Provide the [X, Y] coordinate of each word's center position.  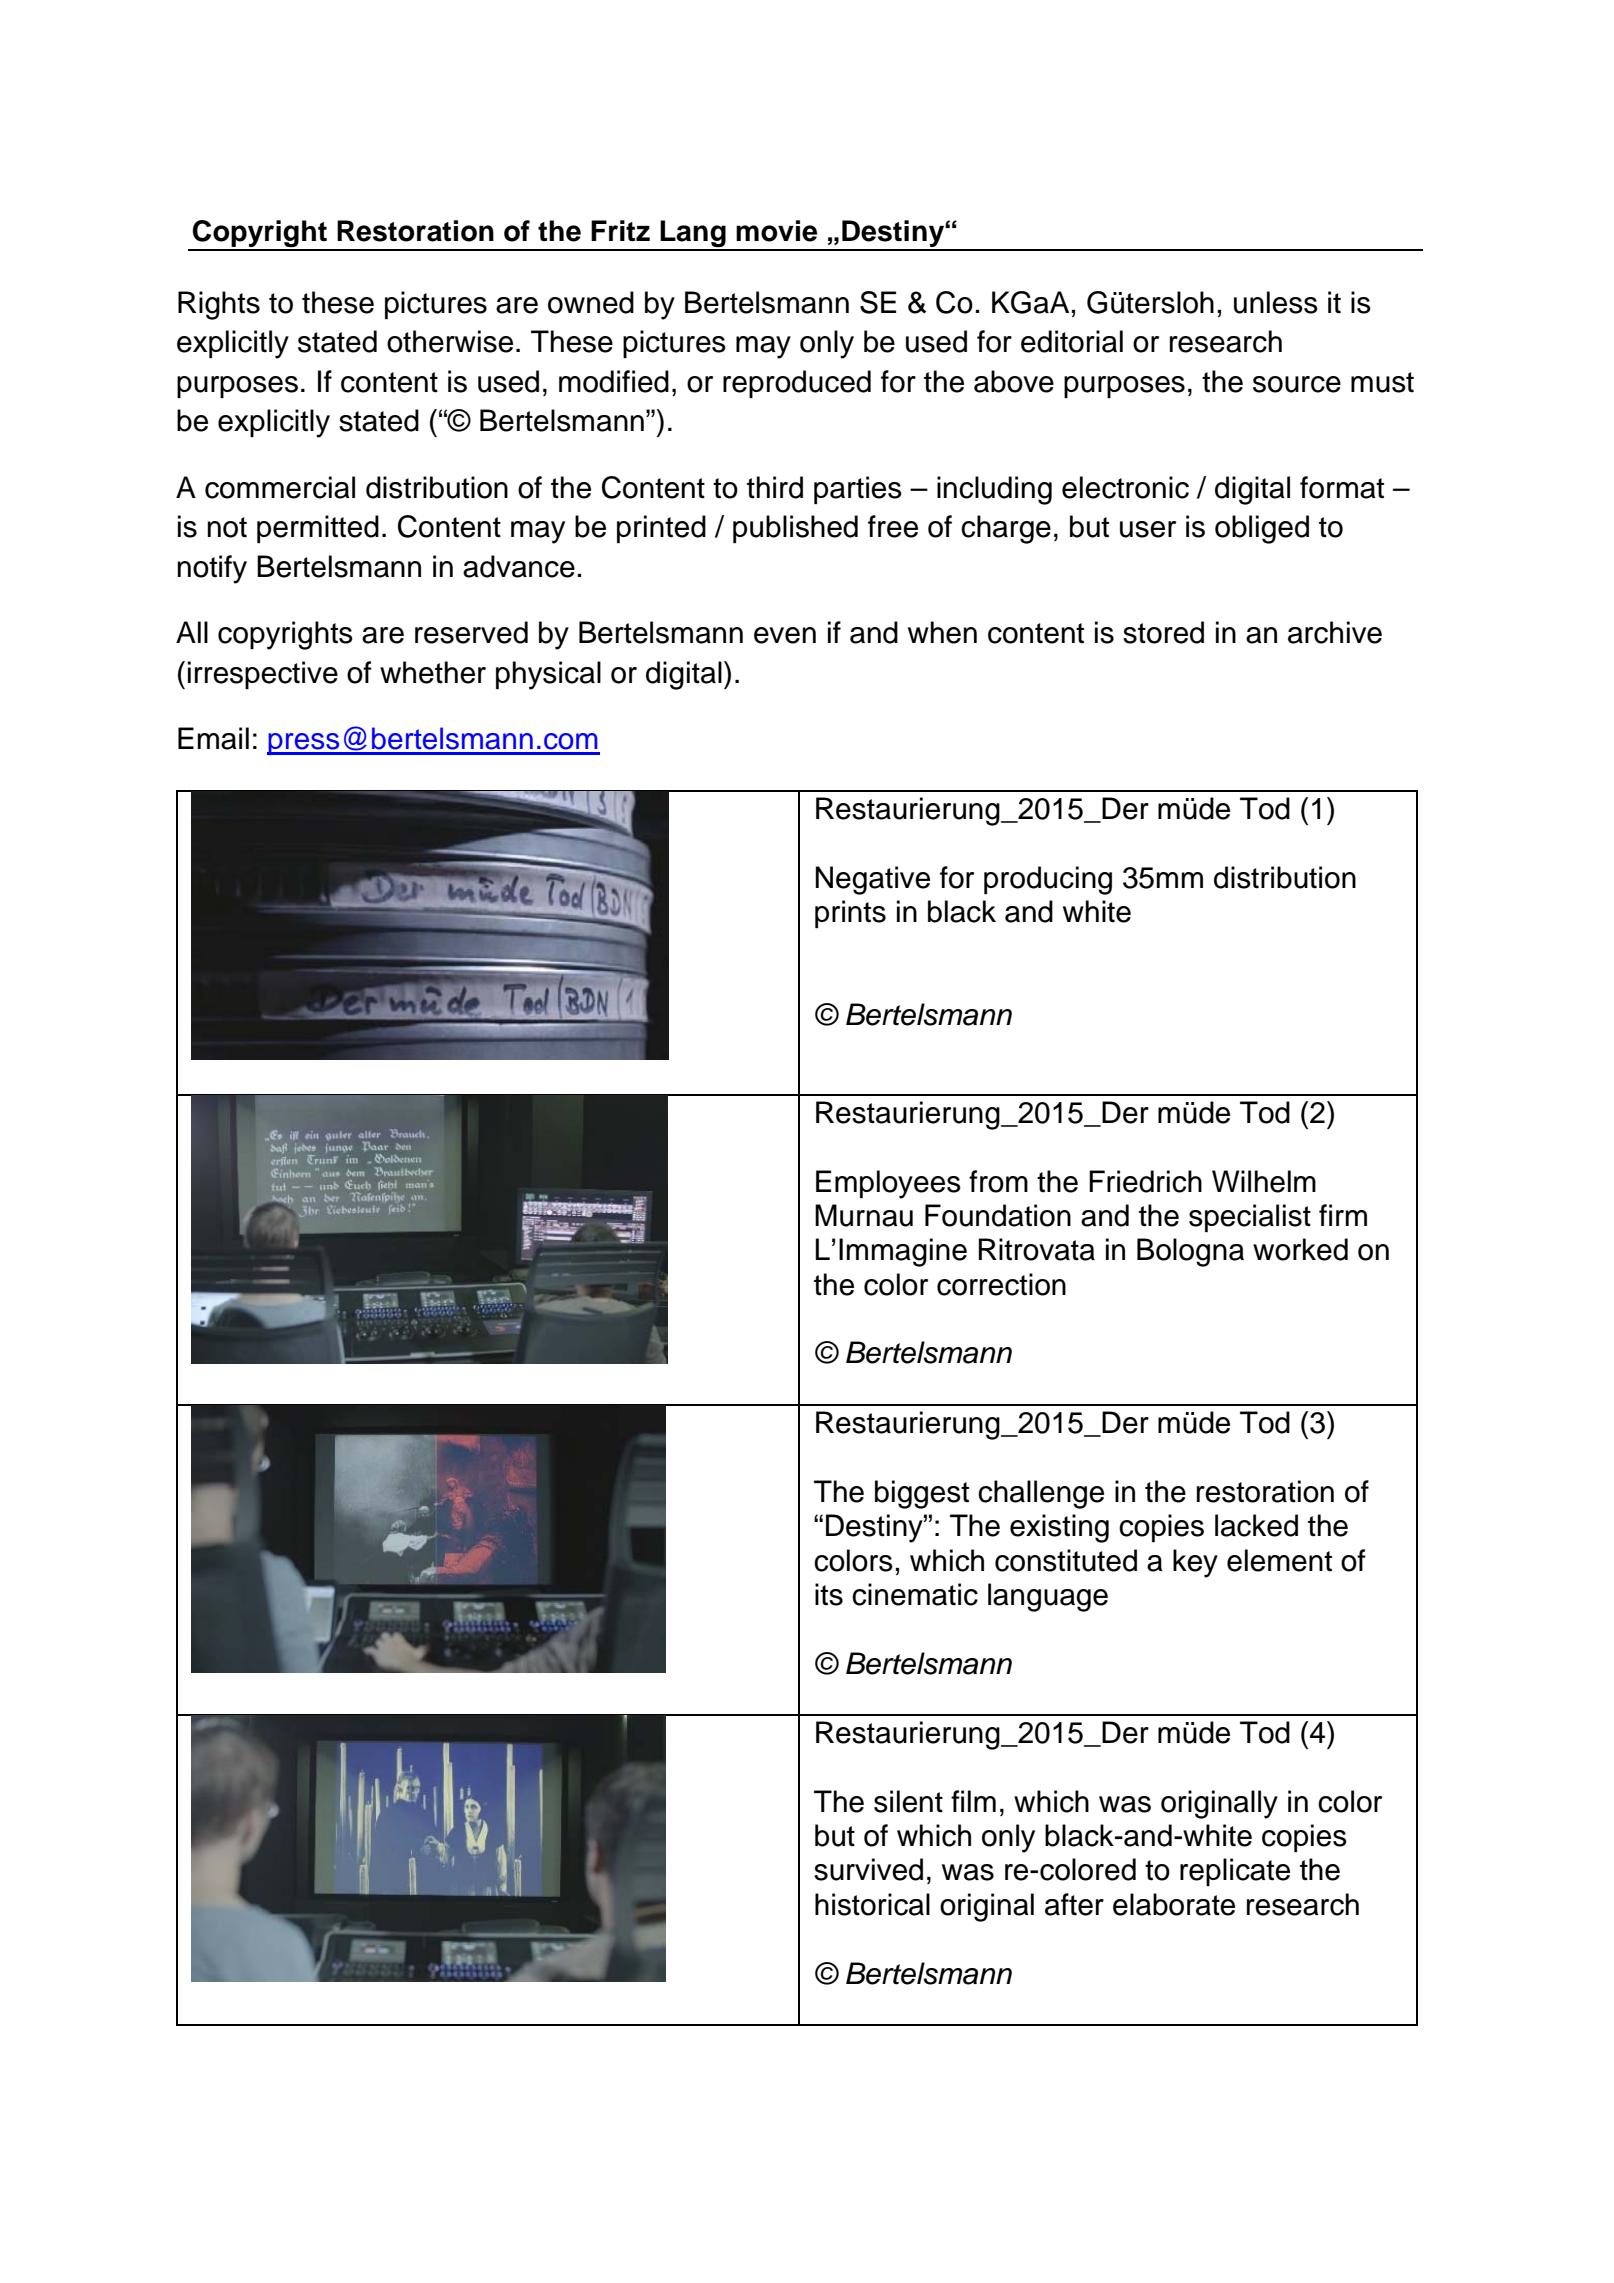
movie [776, 231]
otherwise [450, 341]
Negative [873, 880]
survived [868, 1869]
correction [1001, 1284]
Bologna [1190, 1252]
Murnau [864, 1215]
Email [213, 738]
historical [872, 1904]
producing [1048, 880]
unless [1276, 302]
